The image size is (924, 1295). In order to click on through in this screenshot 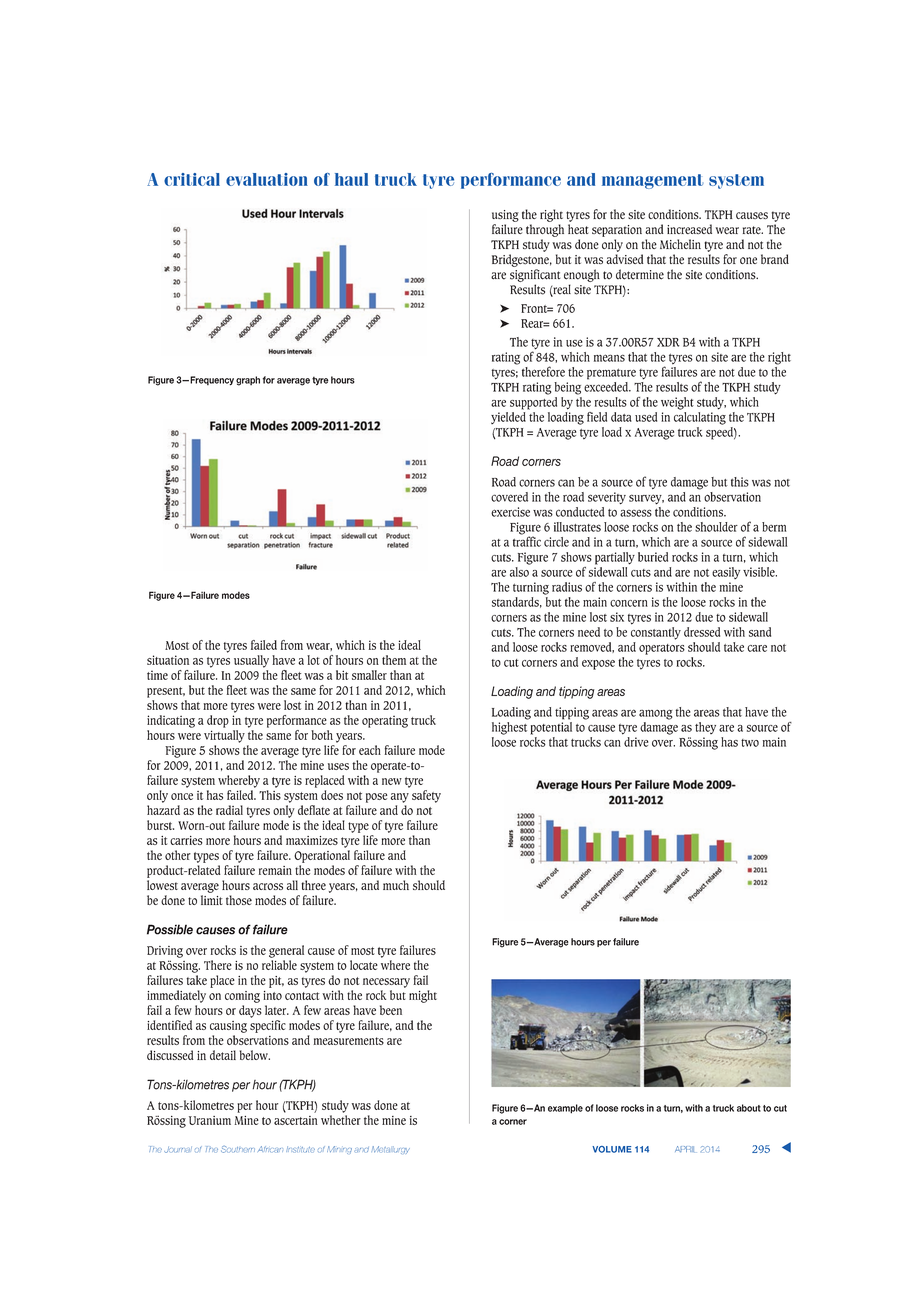, I will do `click(545, 230)`.
